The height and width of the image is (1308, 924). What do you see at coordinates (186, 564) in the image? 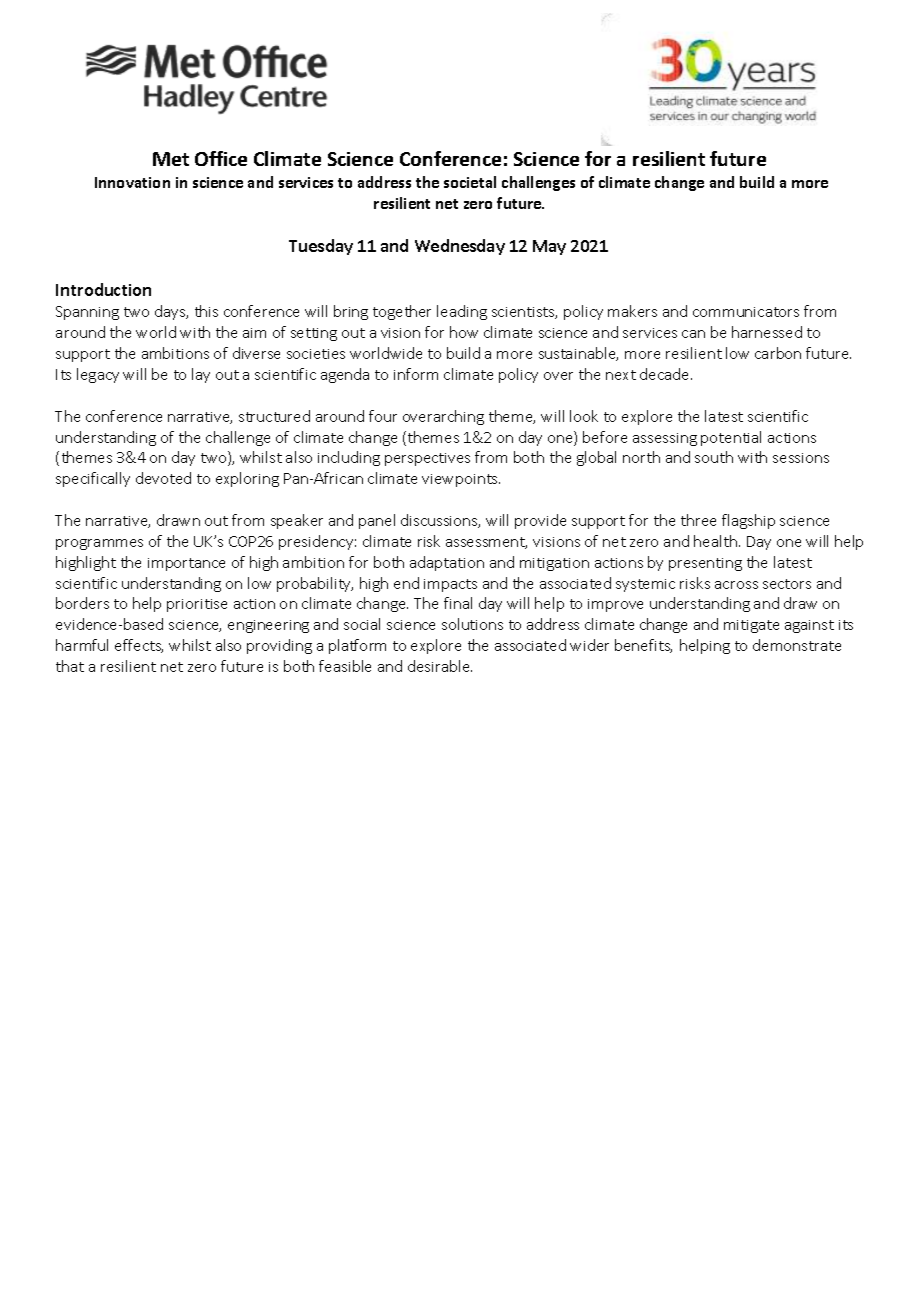
I see `importance` at bounding box center [186, 564].
